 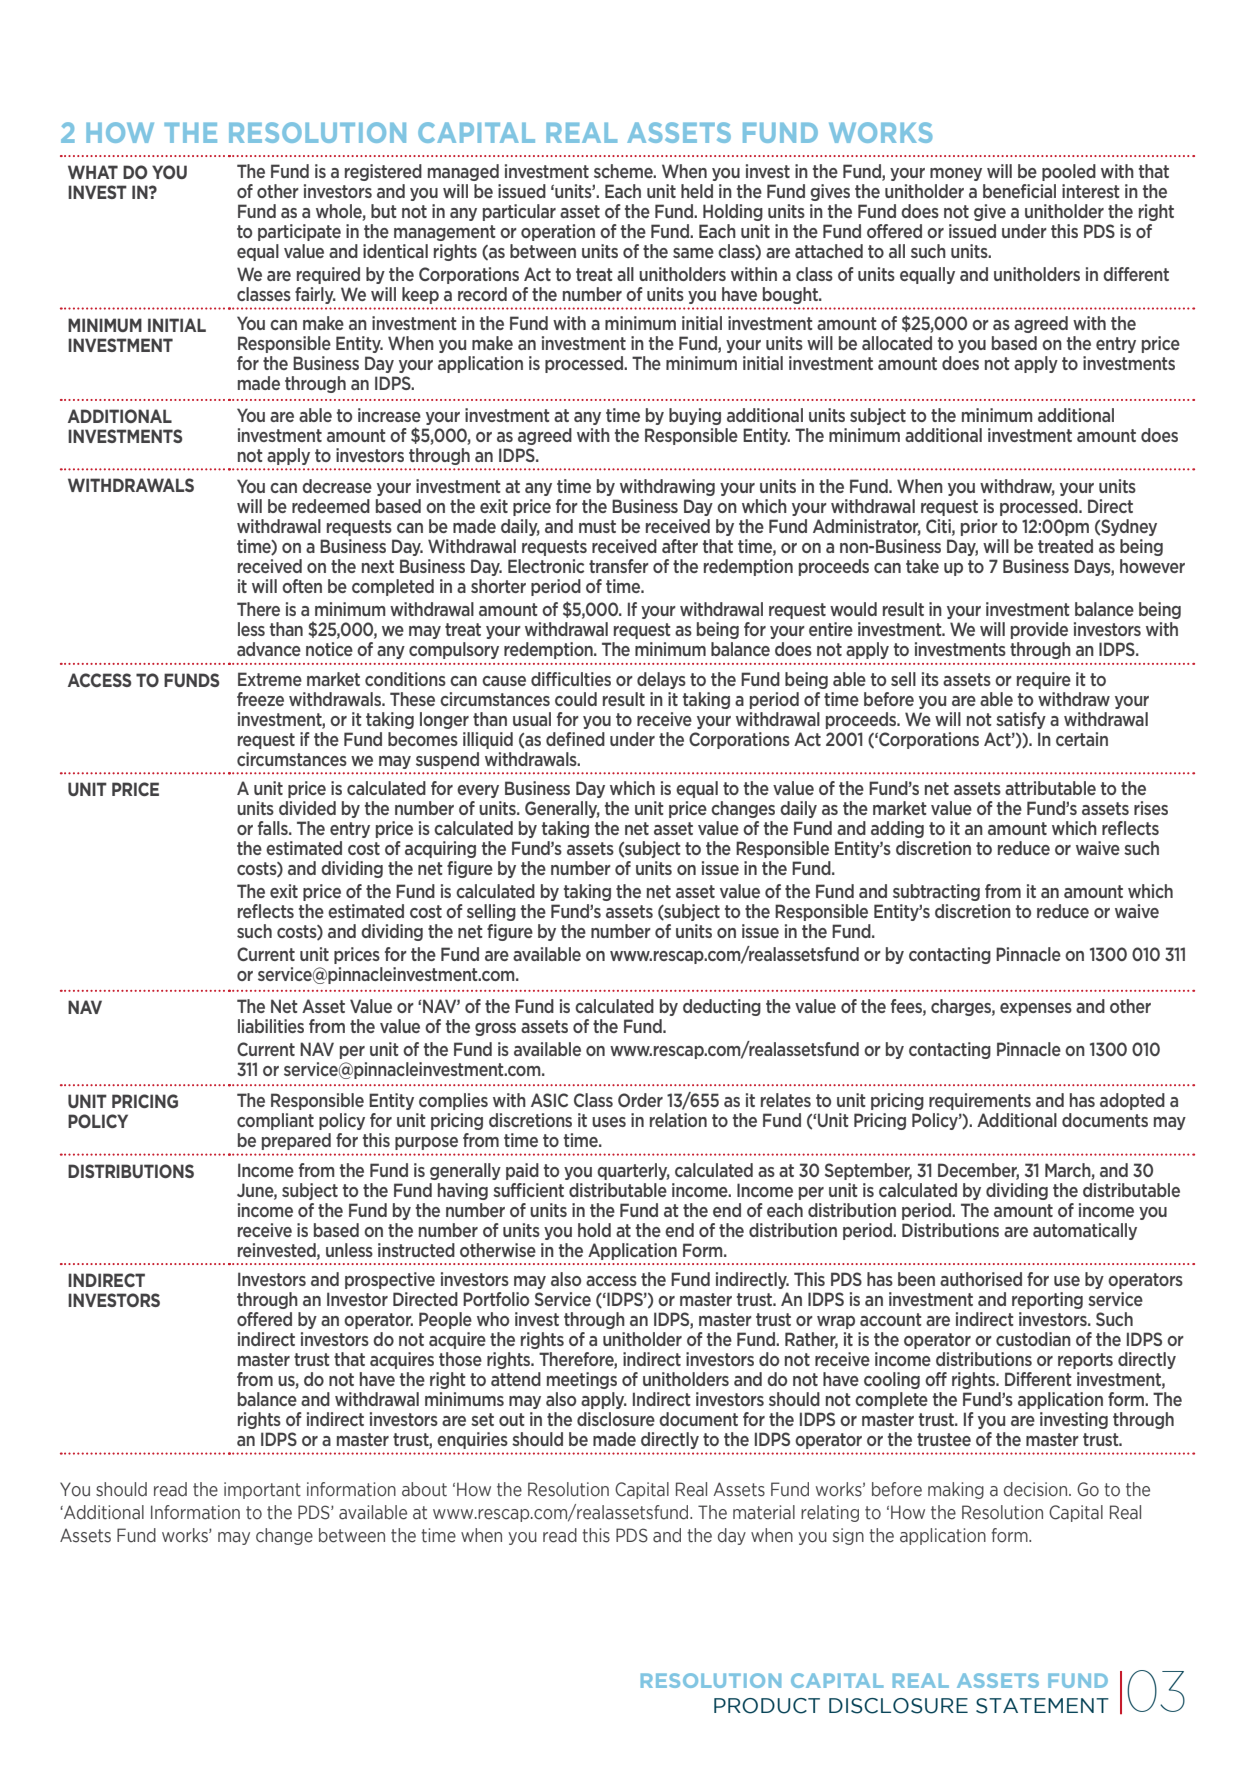 What do you see at coordinates (296, 1141) in the document?
I see `prepared` at bounding box center [296, 1141].
